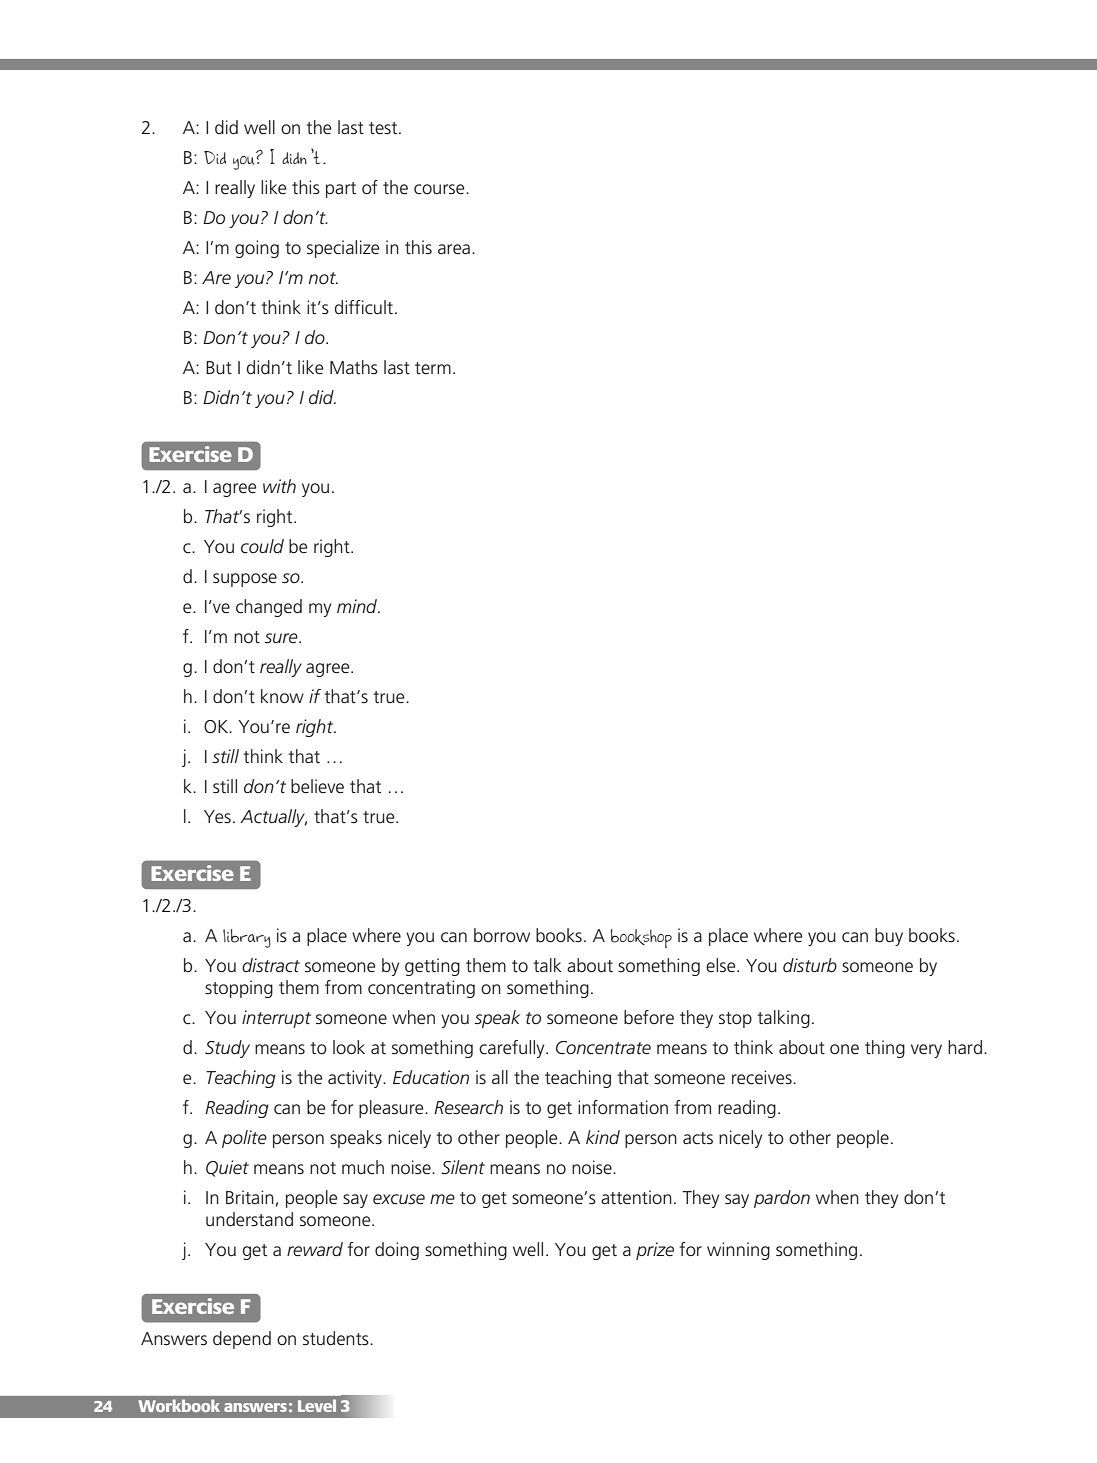 This image has width=1097, height=1463. I want to click on depend, so click(242, 1340).
